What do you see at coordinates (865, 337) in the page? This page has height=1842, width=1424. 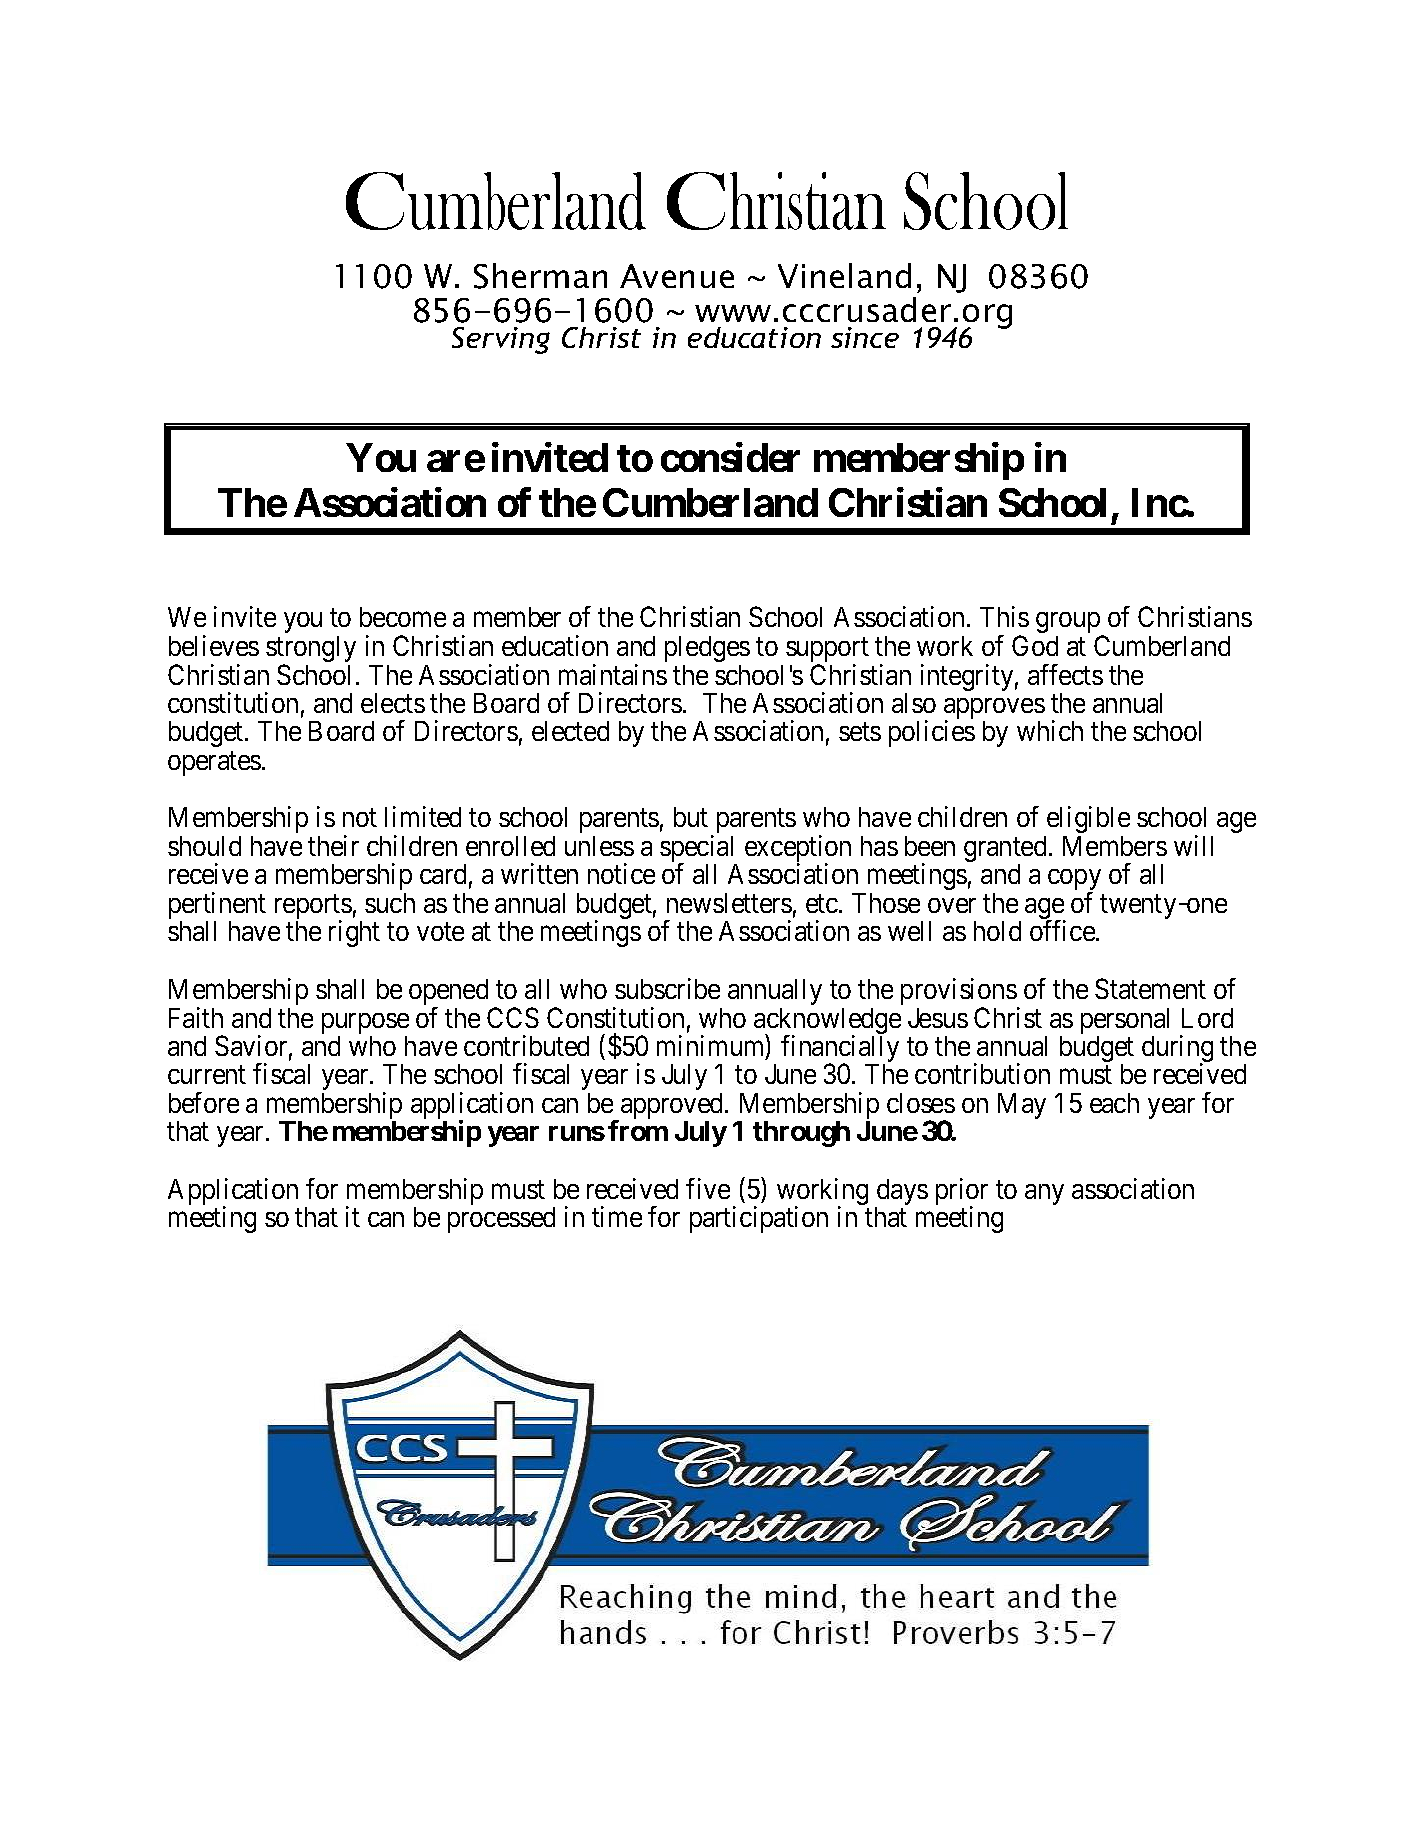 I see `since` at bounding box center [865, 337].
